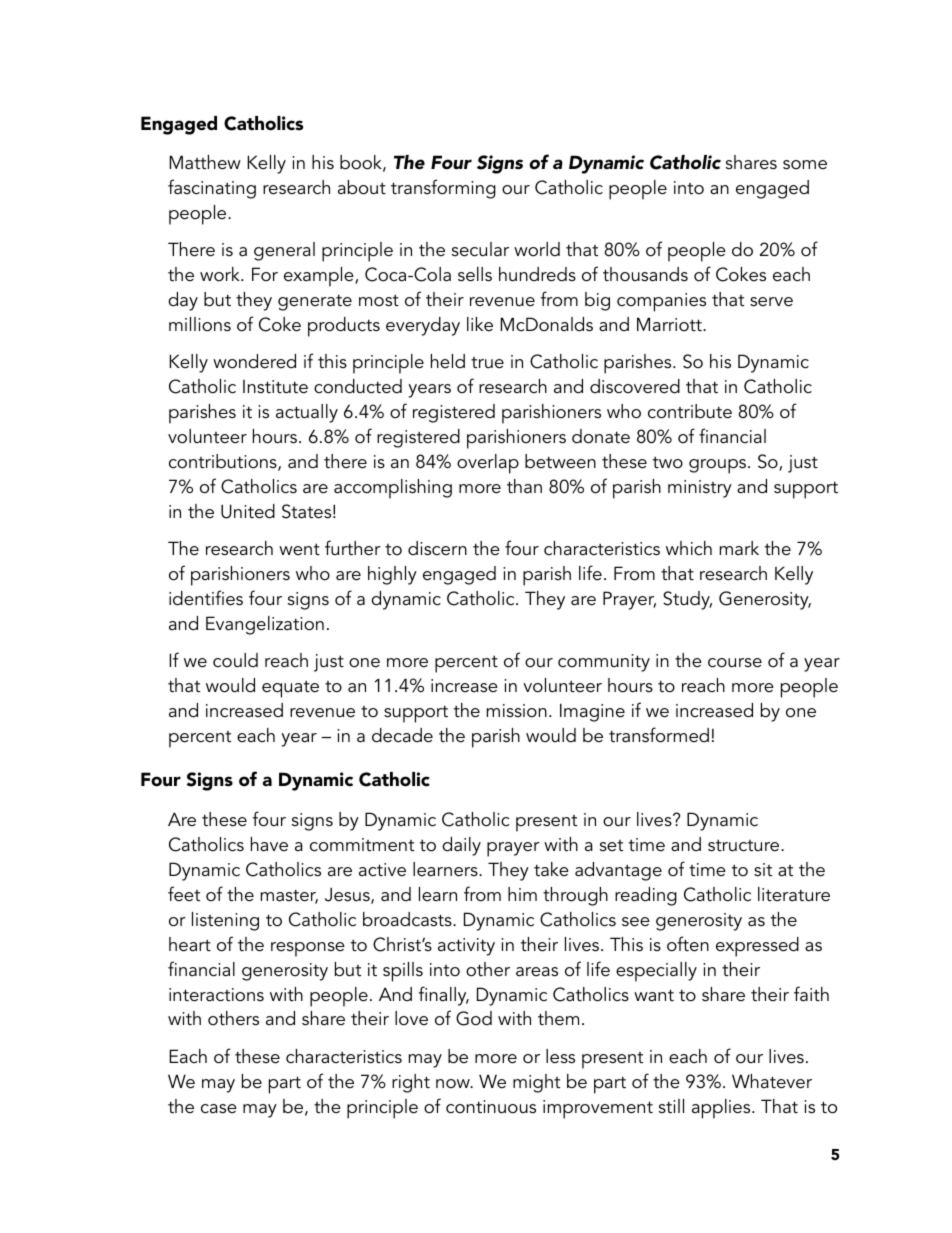 This screenshot has height=1233, width=952. I want to click on fascinating, so click(212, 189).
